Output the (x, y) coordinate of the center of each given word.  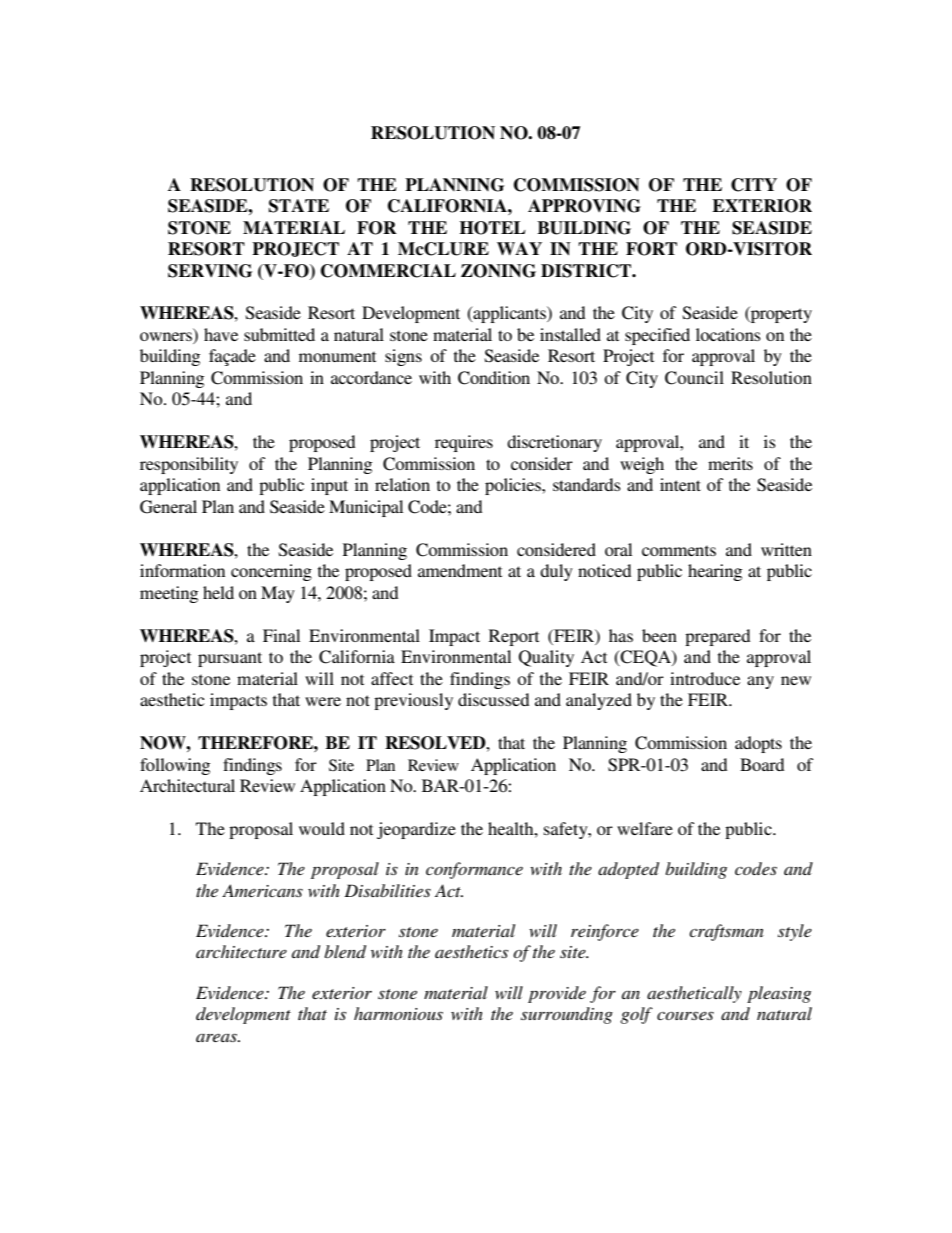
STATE (299, 206)
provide (557, 994)
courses (685, 1015)
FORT (651, 249)
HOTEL (493, 228)
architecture (241, 951)
